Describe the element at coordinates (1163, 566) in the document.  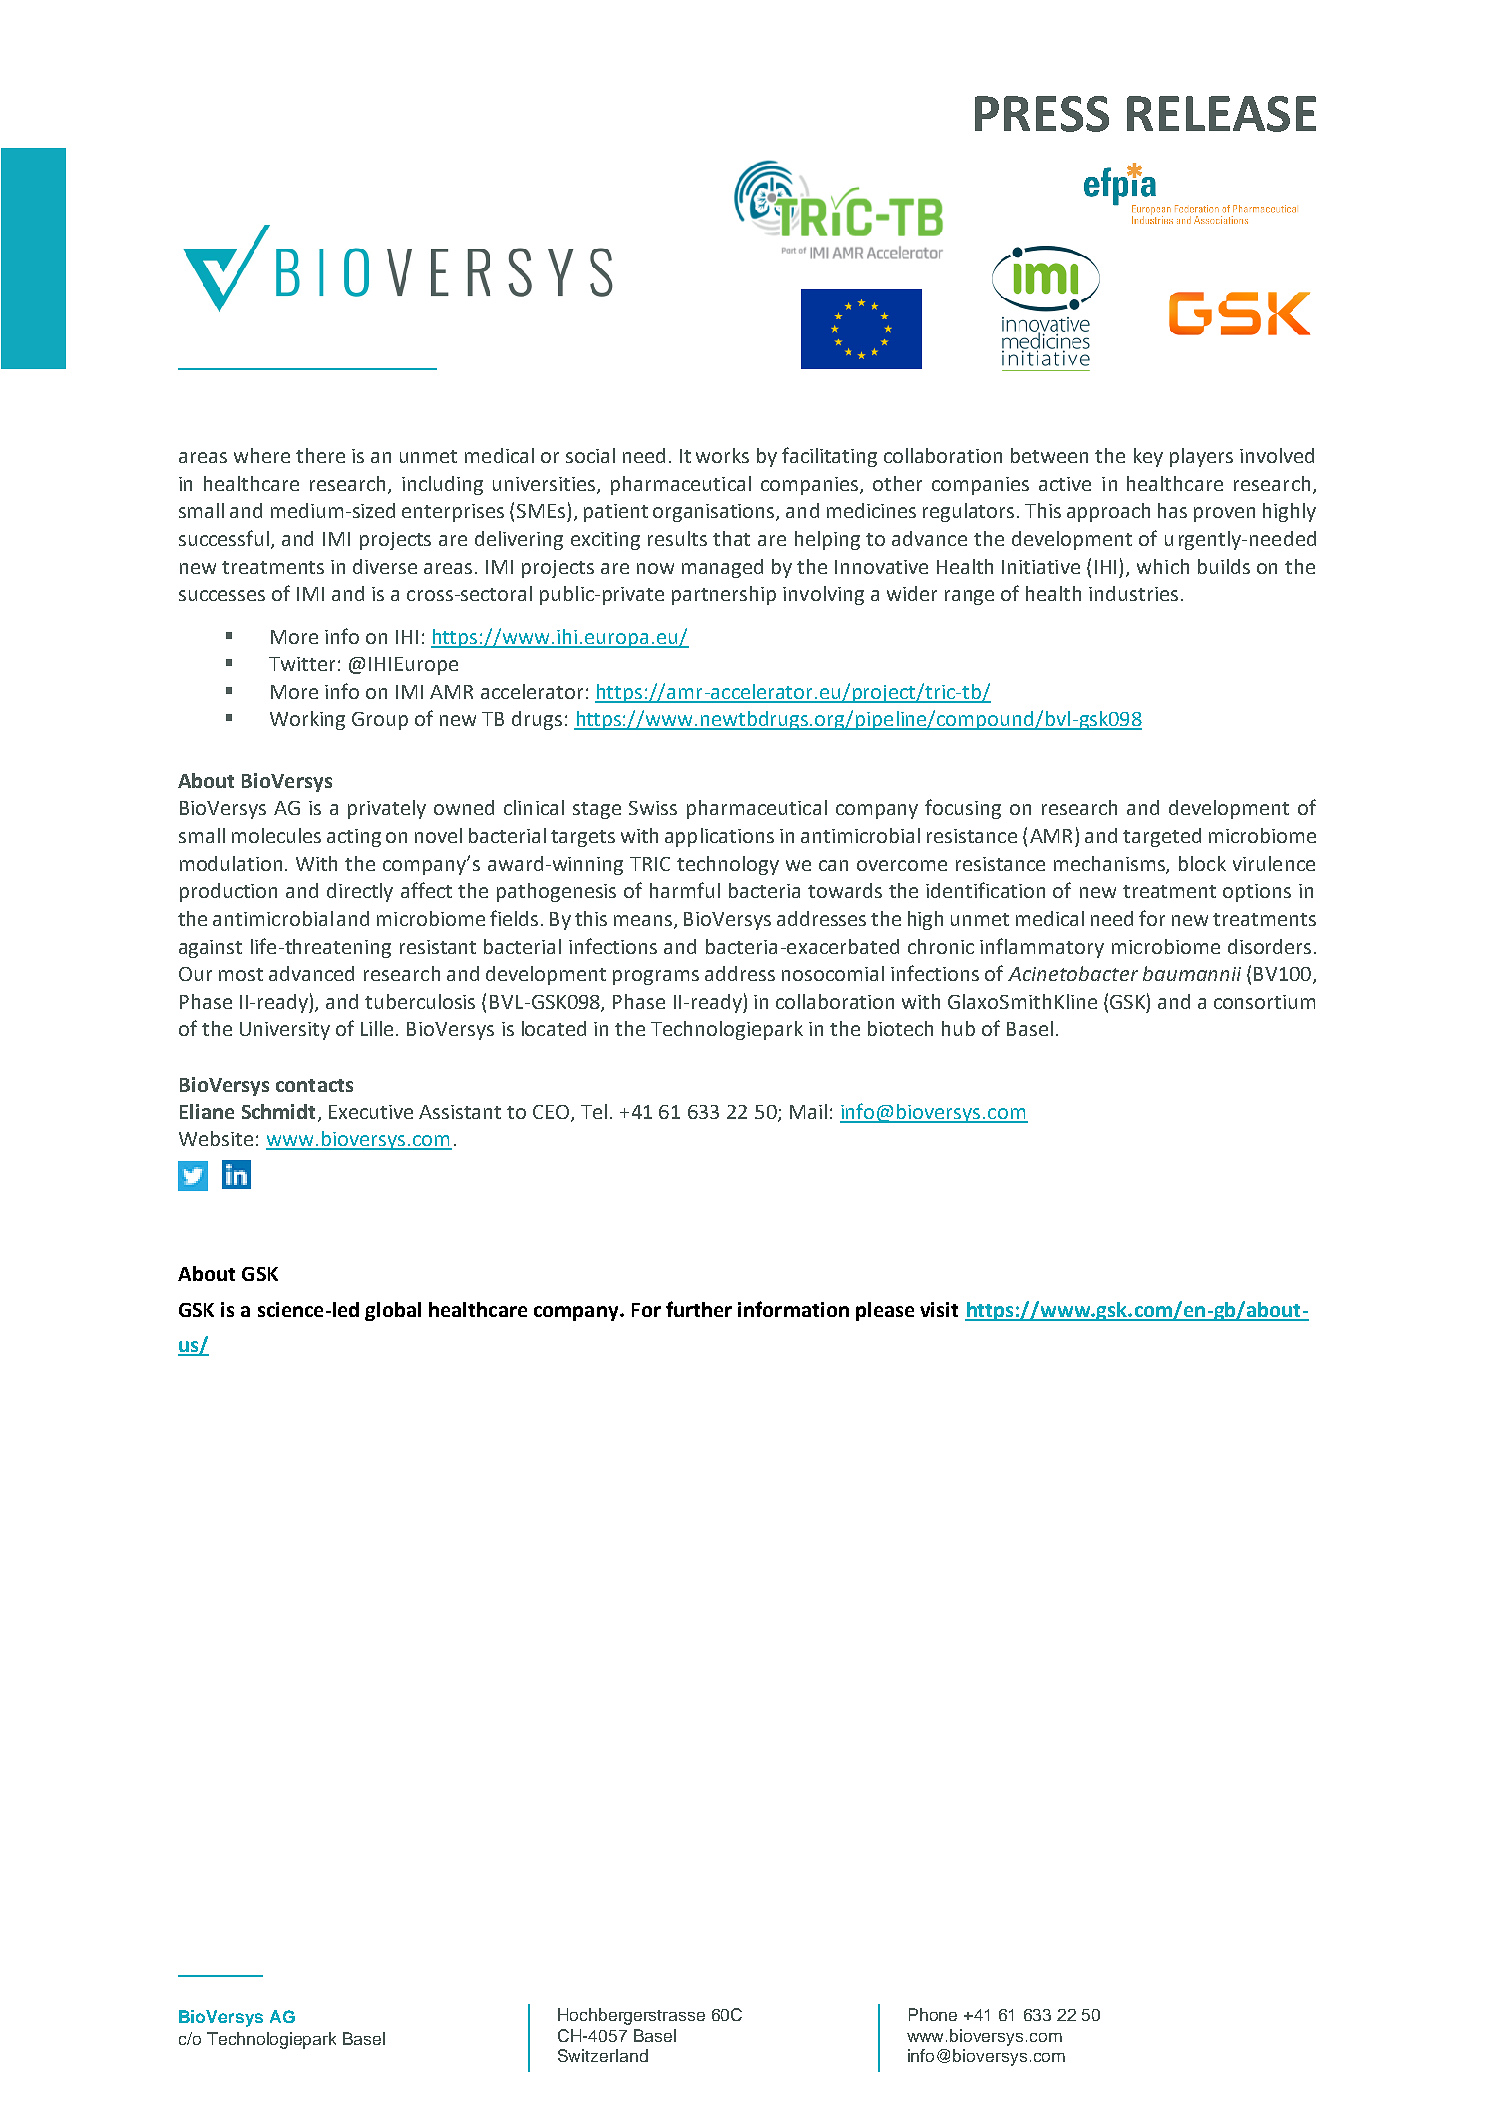
I see `which` at that location.
